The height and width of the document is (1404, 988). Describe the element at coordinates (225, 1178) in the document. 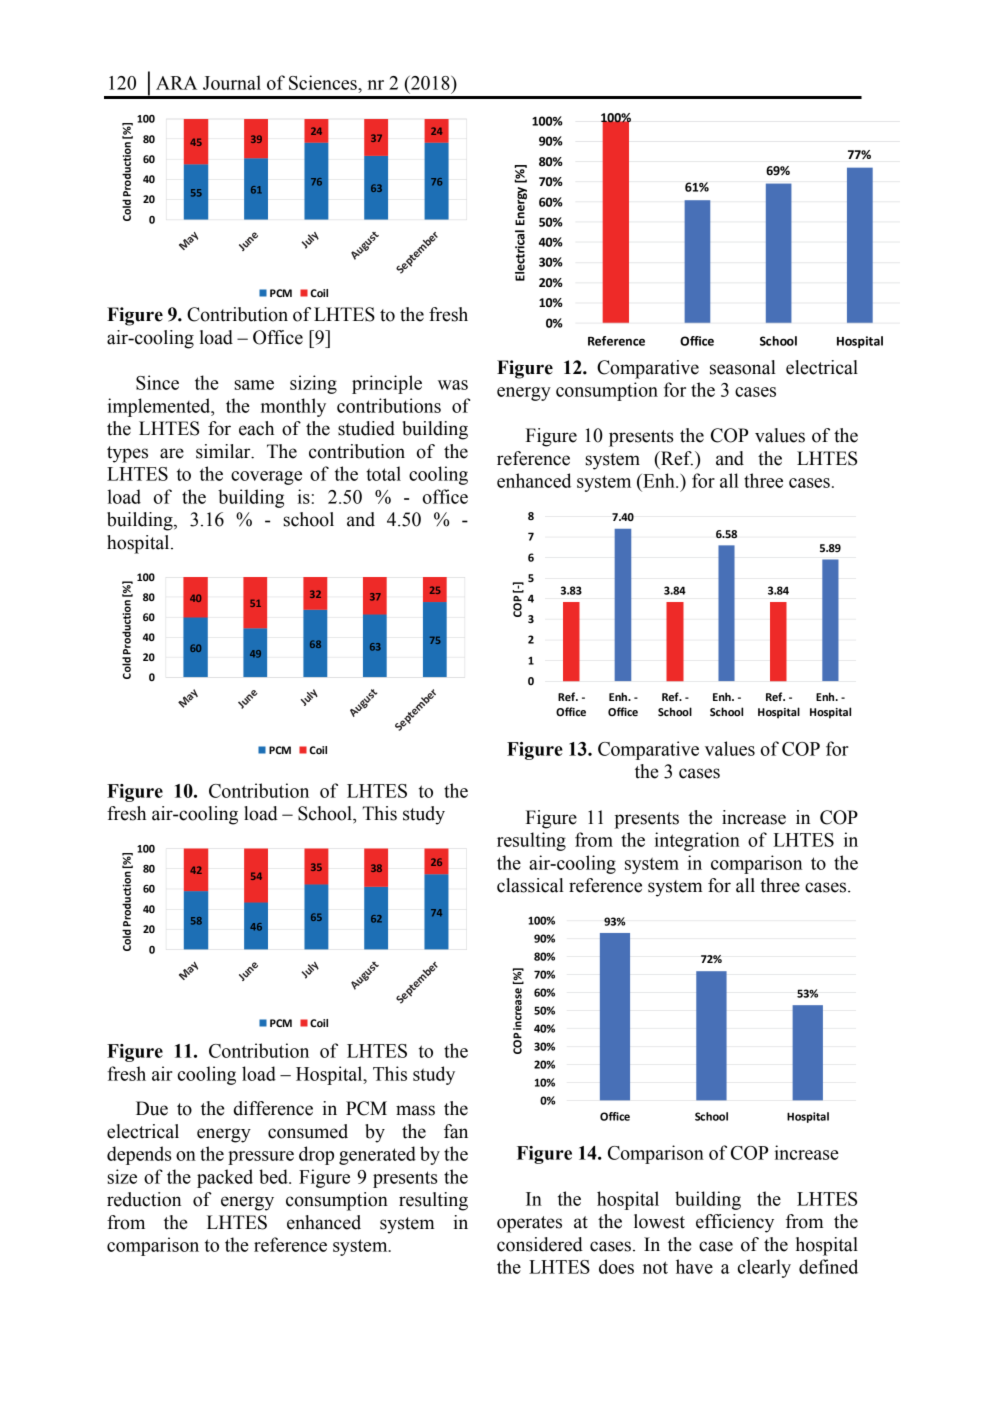

I see `packed` at that location.
